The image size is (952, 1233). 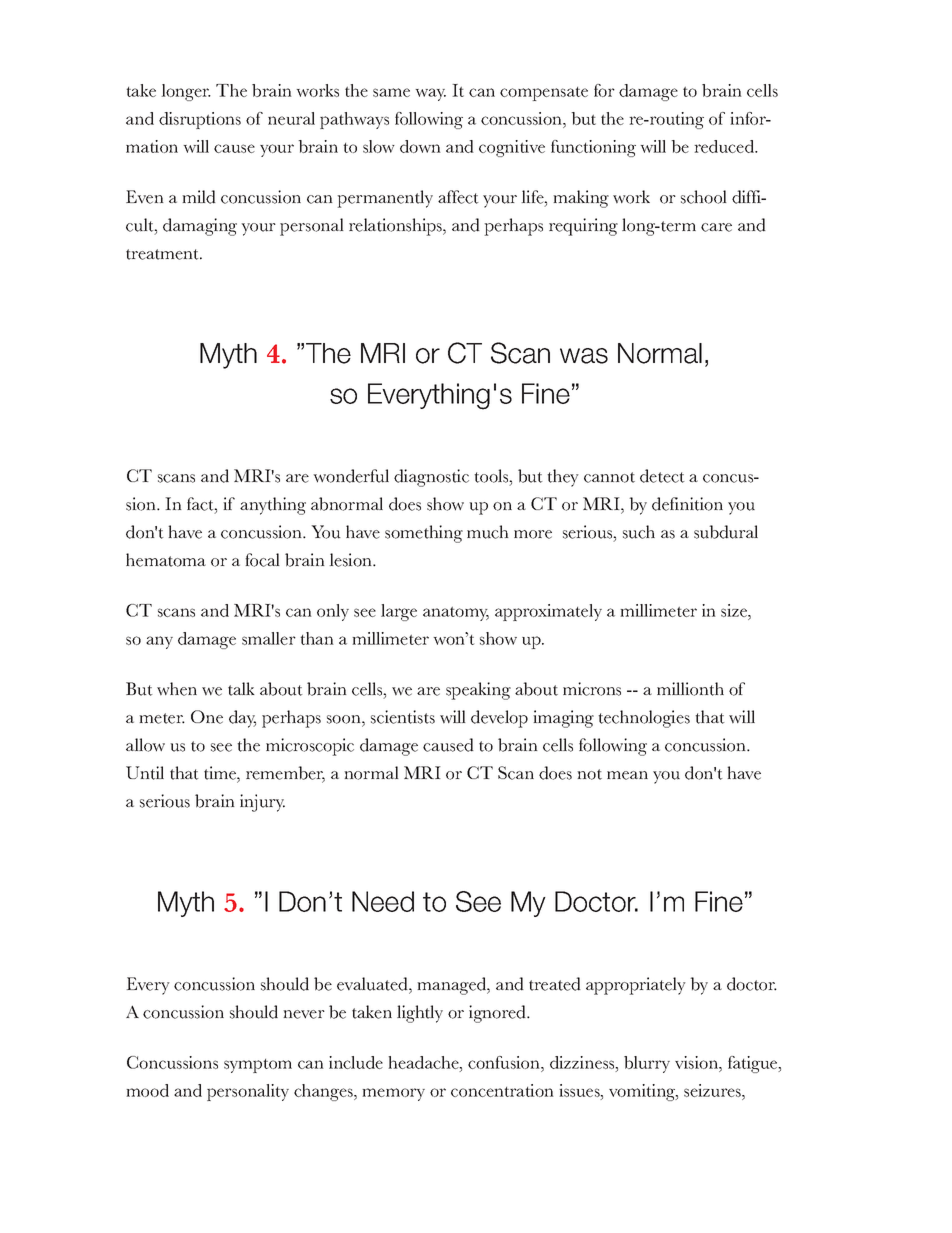 I want to click on disruptions, so click(x=200, y=120).
